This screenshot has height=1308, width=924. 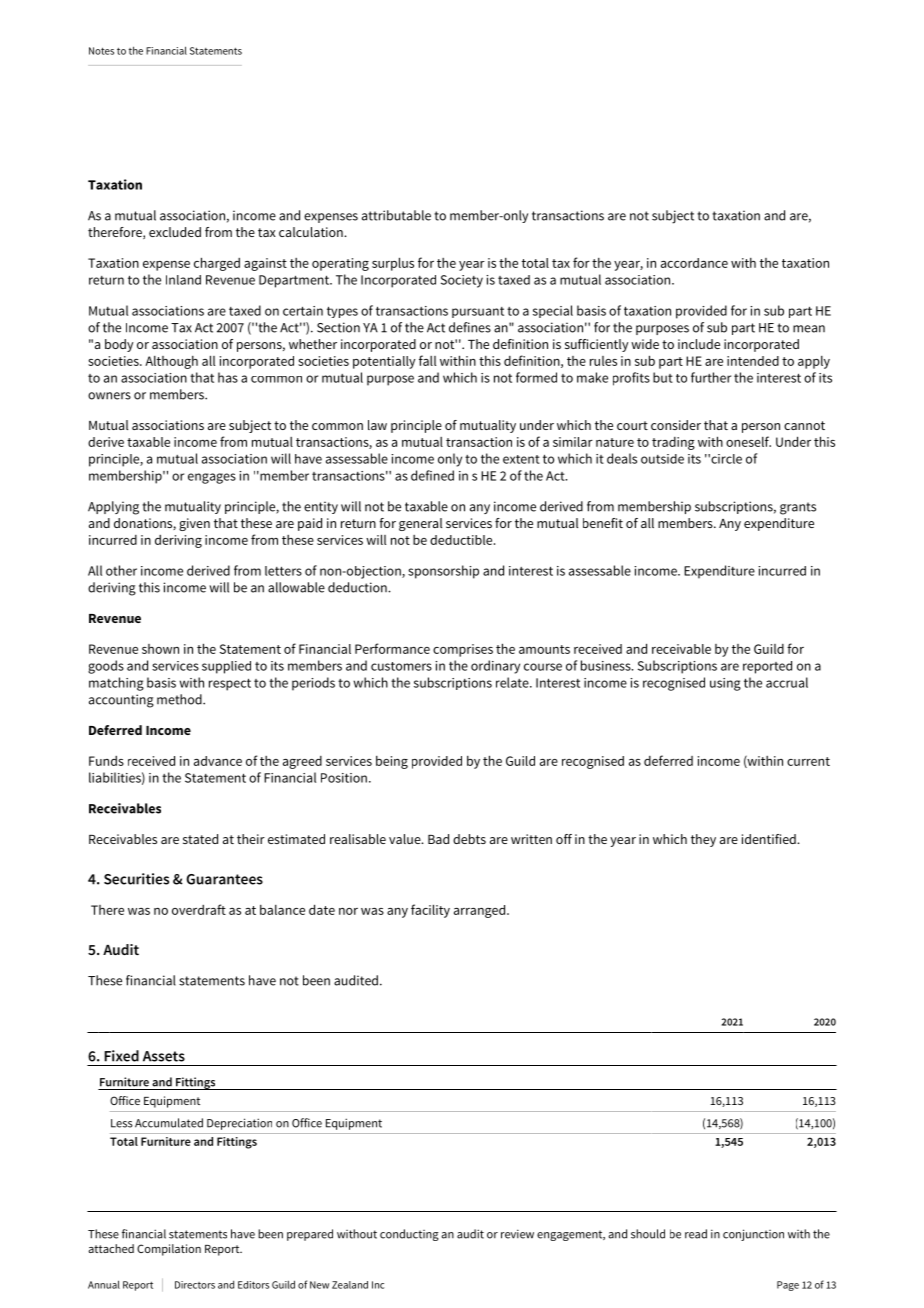 I want to click on Although, so click(x=171, y=362).
